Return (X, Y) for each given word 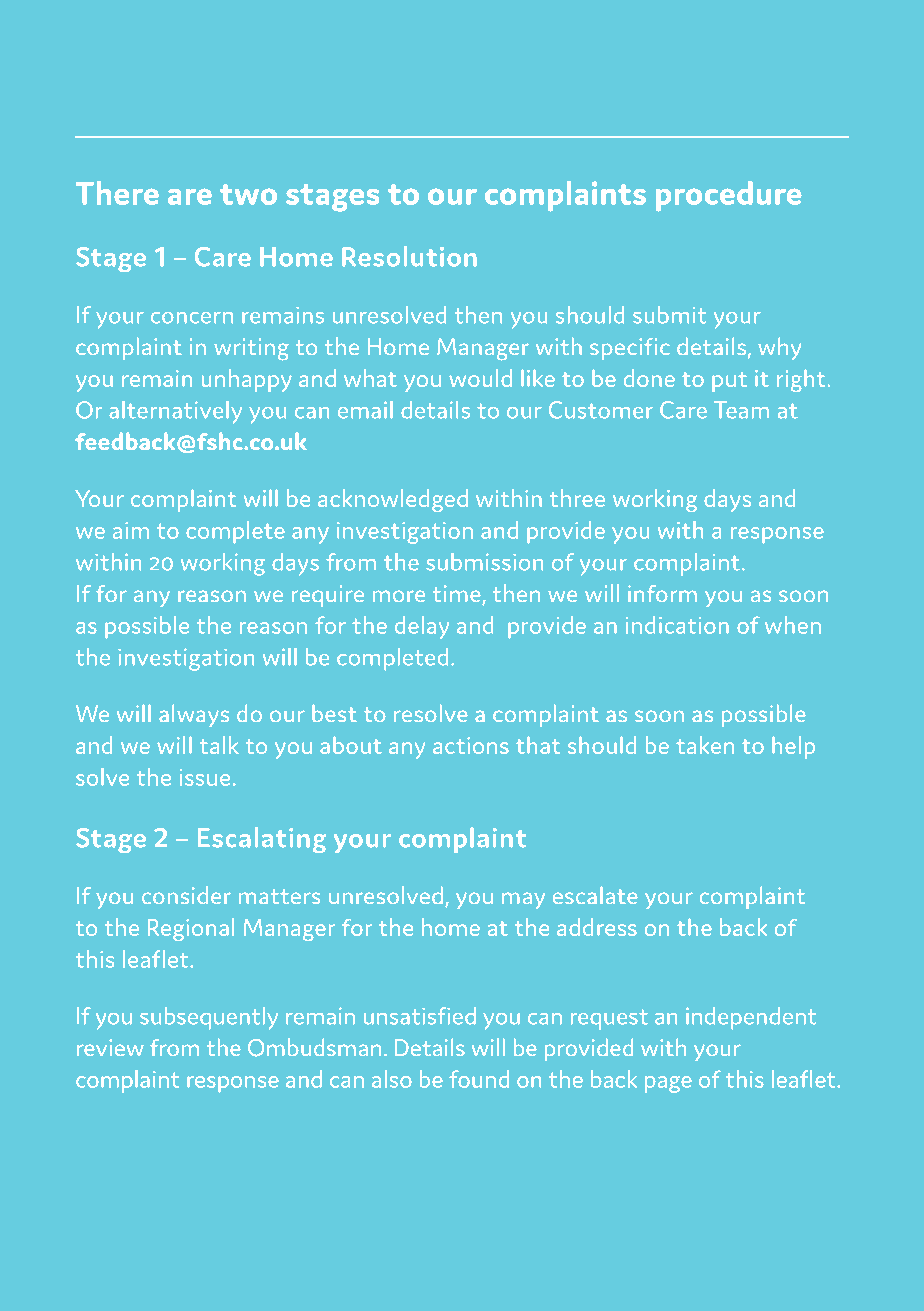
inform (662, 593)
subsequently (209, 1018)
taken (705, 745)
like (538, 378)
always (194, 715)
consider (186, 895)
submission (485, 562)
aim (131, 530)
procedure (728, 196)
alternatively (175, 412)
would (481, 378)
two (248, 194)
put (730, 382)
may (523, 901)
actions (471, 745)
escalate (595, 895)
